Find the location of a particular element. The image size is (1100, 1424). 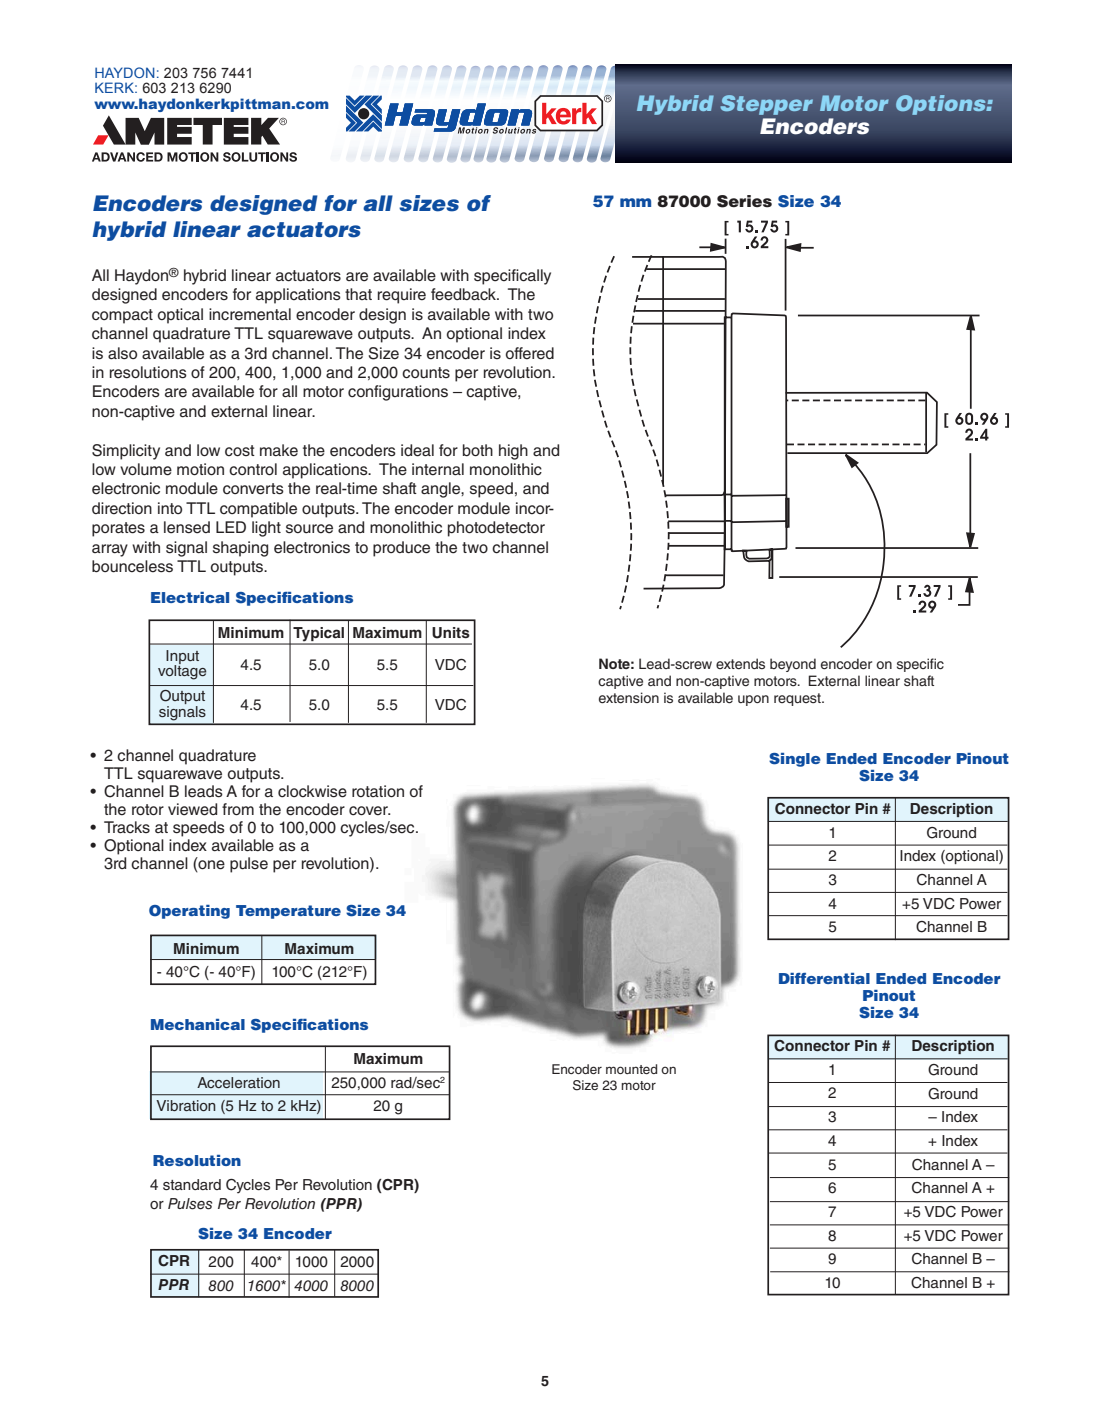

Stepper is located at coordinates (767, 105).
